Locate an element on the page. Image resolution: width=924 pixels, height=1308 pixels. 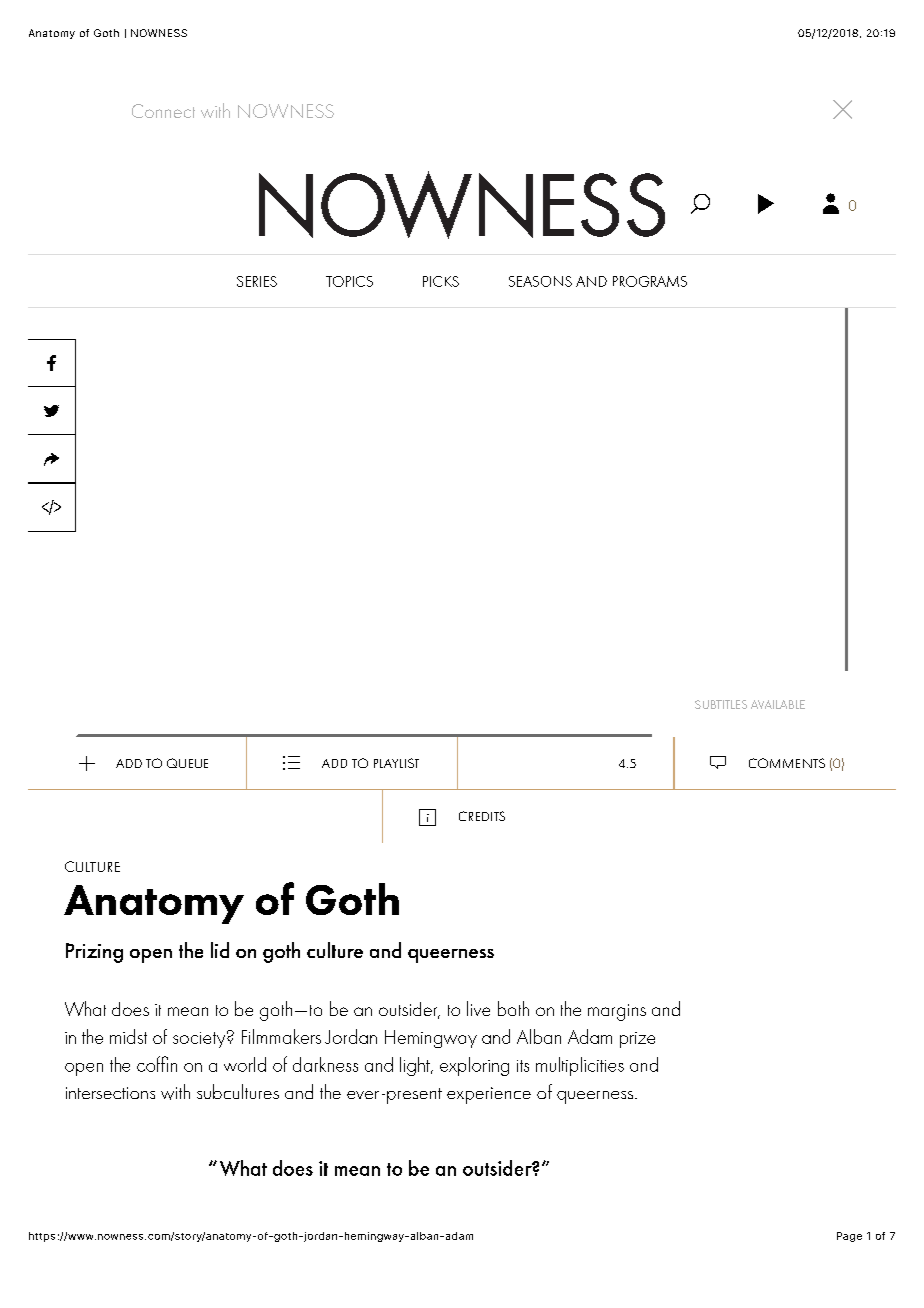
SUBTITLES is located at coordinates (721, 704).
